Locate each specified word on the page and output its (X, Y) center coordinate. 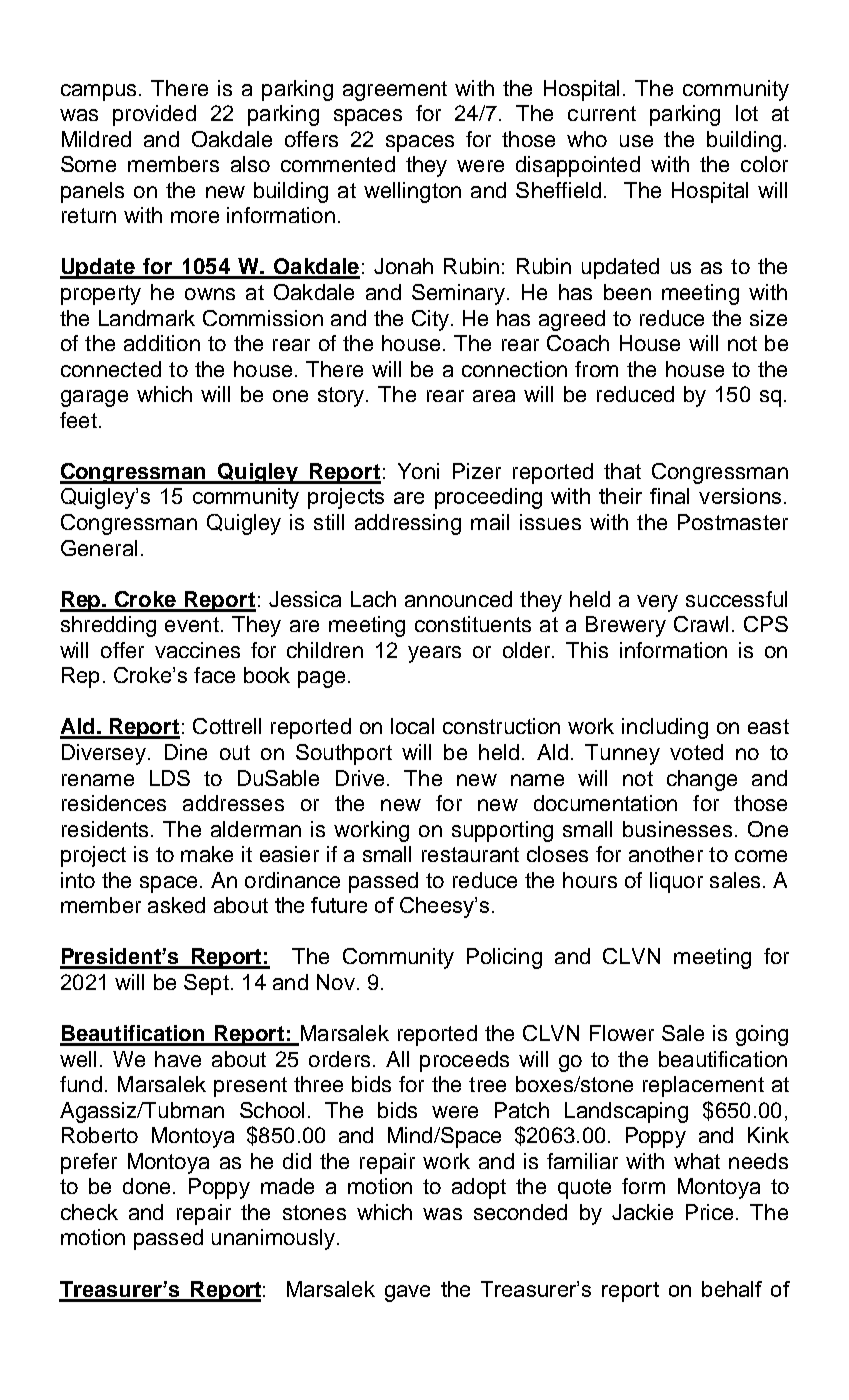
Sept (206, 984)
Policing (504, 958)
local (412, 726)
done (146, 1186)
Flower (622, 1033)
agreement (395, 91)
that (622, 471)
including (665, 728)
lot (747, 113)
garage (94, 398)
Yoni (418, 471)
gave (407, 1293)
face (214, 675)
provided (154, 115)
